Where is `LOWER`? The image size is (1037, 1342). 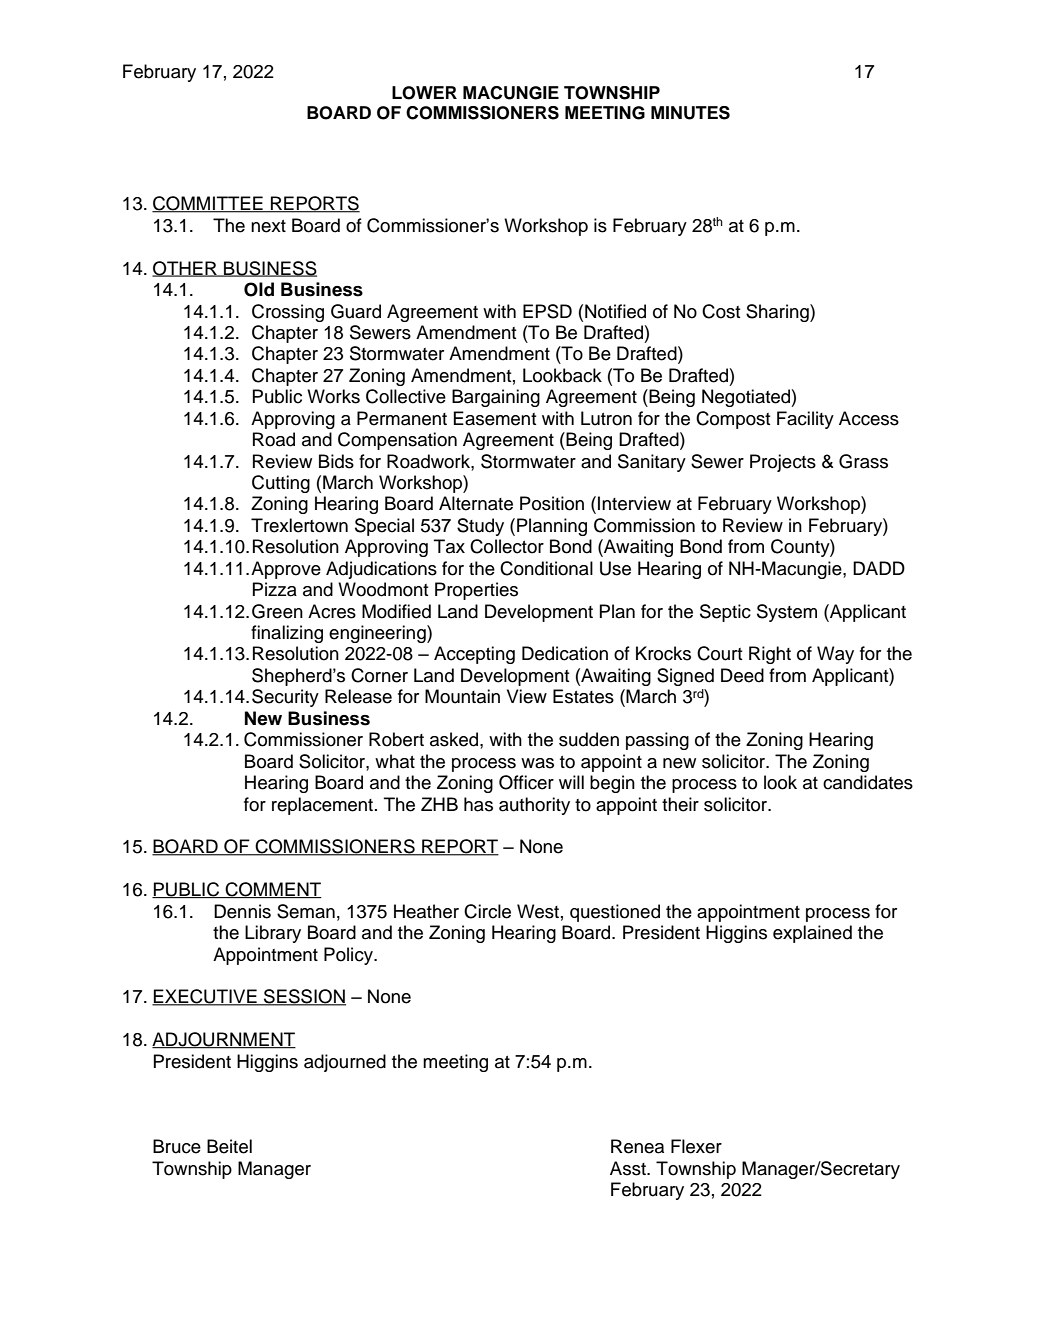
LOWER is located at coordinates (424, 93).
